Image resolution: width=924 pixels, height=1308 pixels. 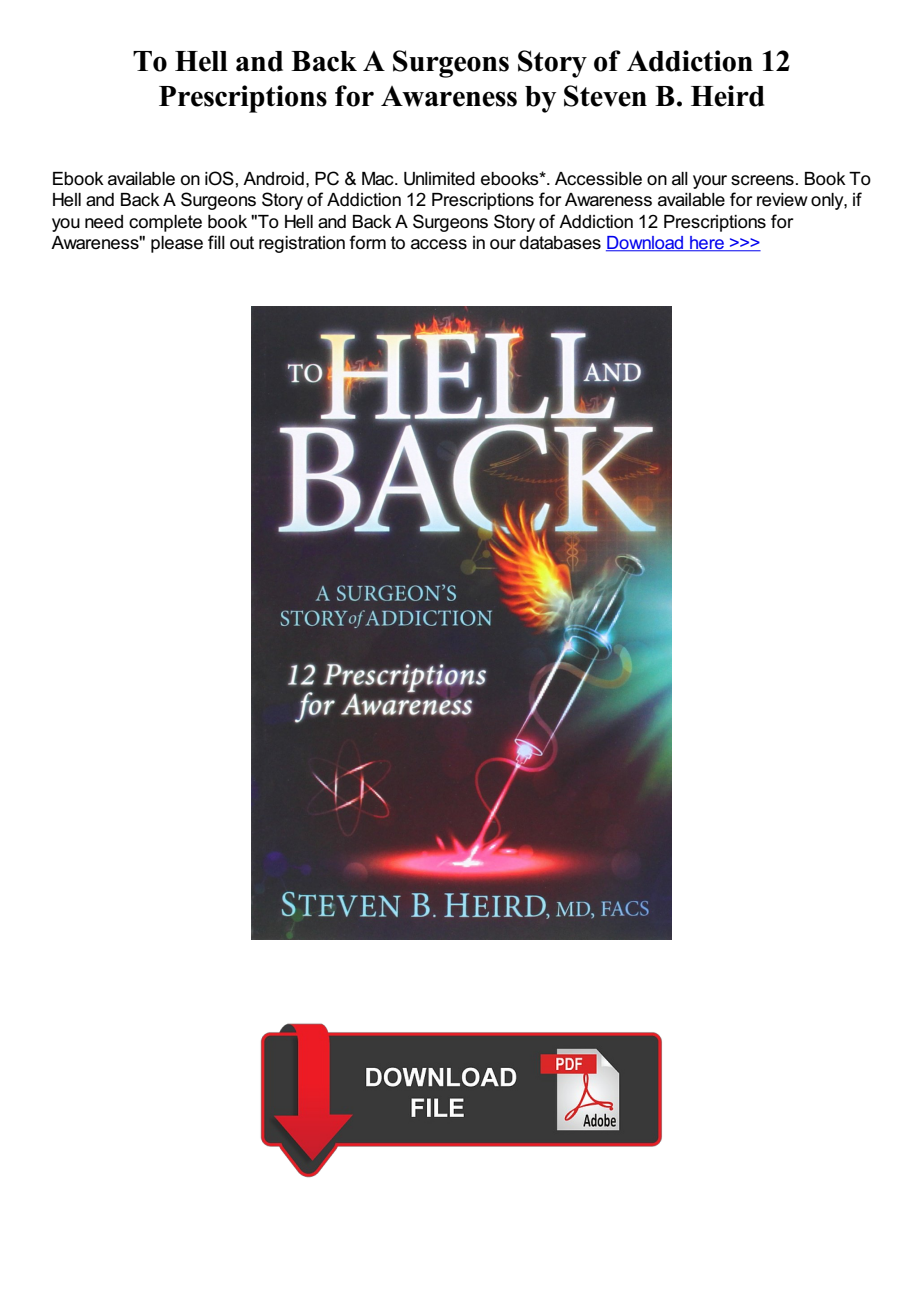 What do you see at coordinates (216, 242) in the screenshot?
I see `fill` at bounding box center [216, 242].
